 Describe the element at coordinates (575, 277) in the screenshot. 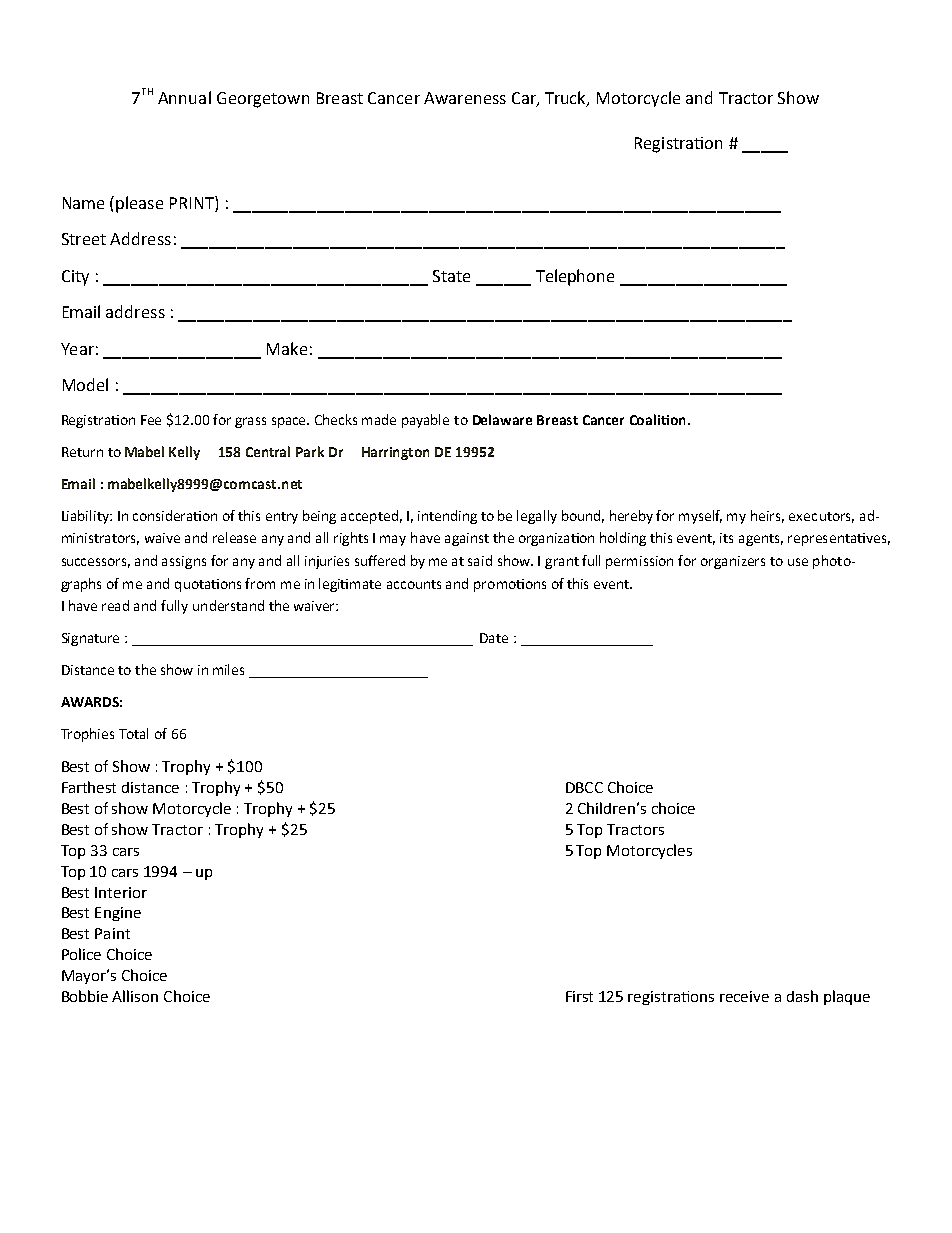

I see `Telephone` at that location.
